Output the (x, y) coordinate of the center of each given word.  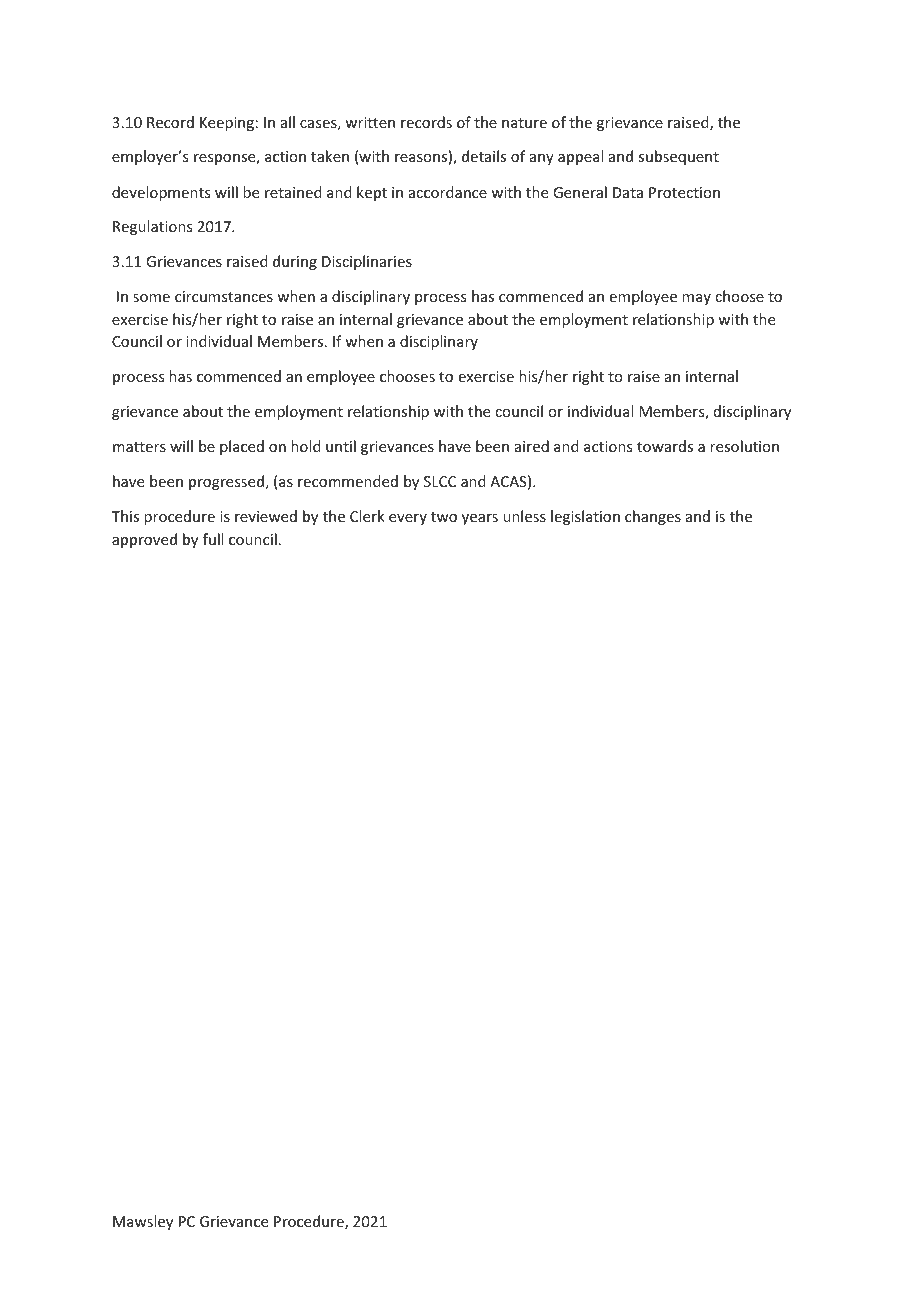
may (696, 299)
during (295, 262)
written (370, 122)
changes (653, 517)
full (213, 539)
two (444, 517)
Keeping (227, 124)
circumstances (224, 296)
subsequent (678, 157)
